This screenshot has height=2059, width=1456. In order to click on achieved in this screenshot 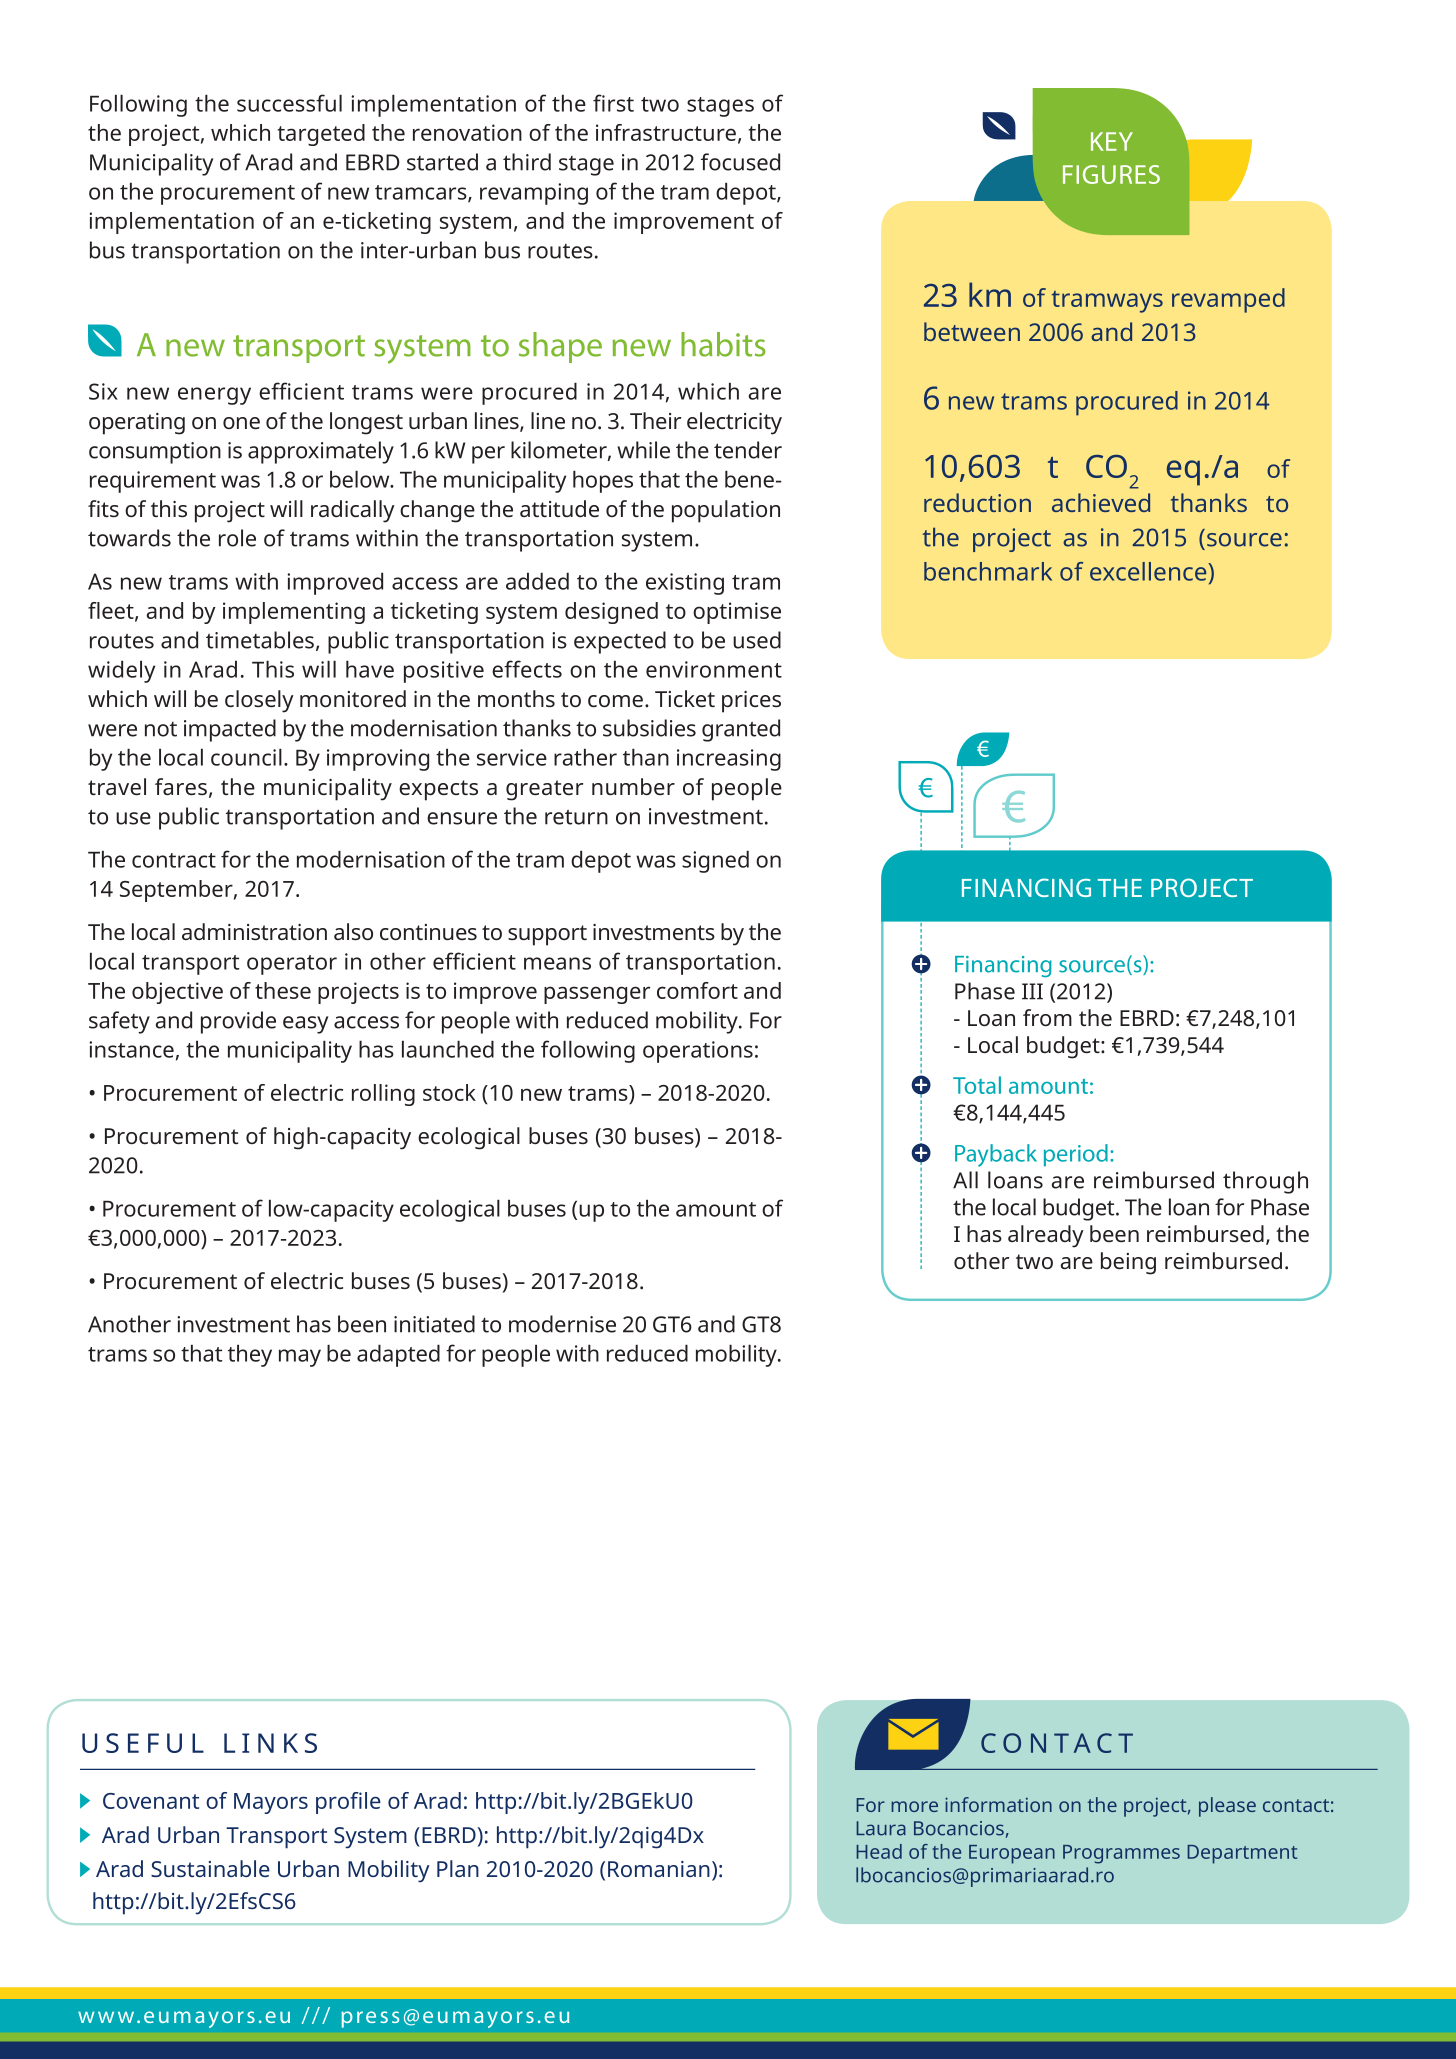, I will do `click(1101, 502)`.
